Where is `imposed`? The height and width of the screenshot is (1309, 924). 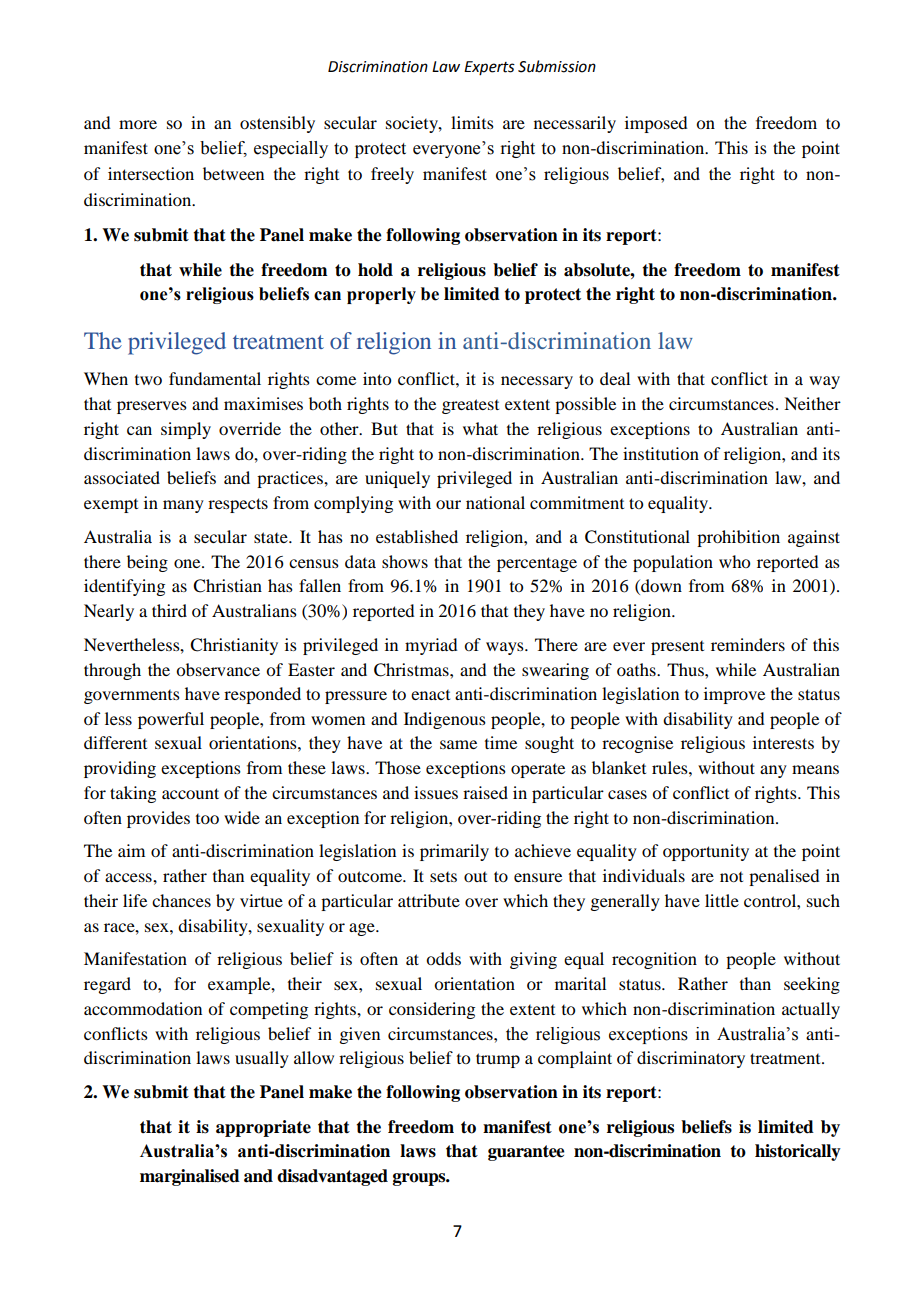 imposed is located at coordinates (656, 124).
